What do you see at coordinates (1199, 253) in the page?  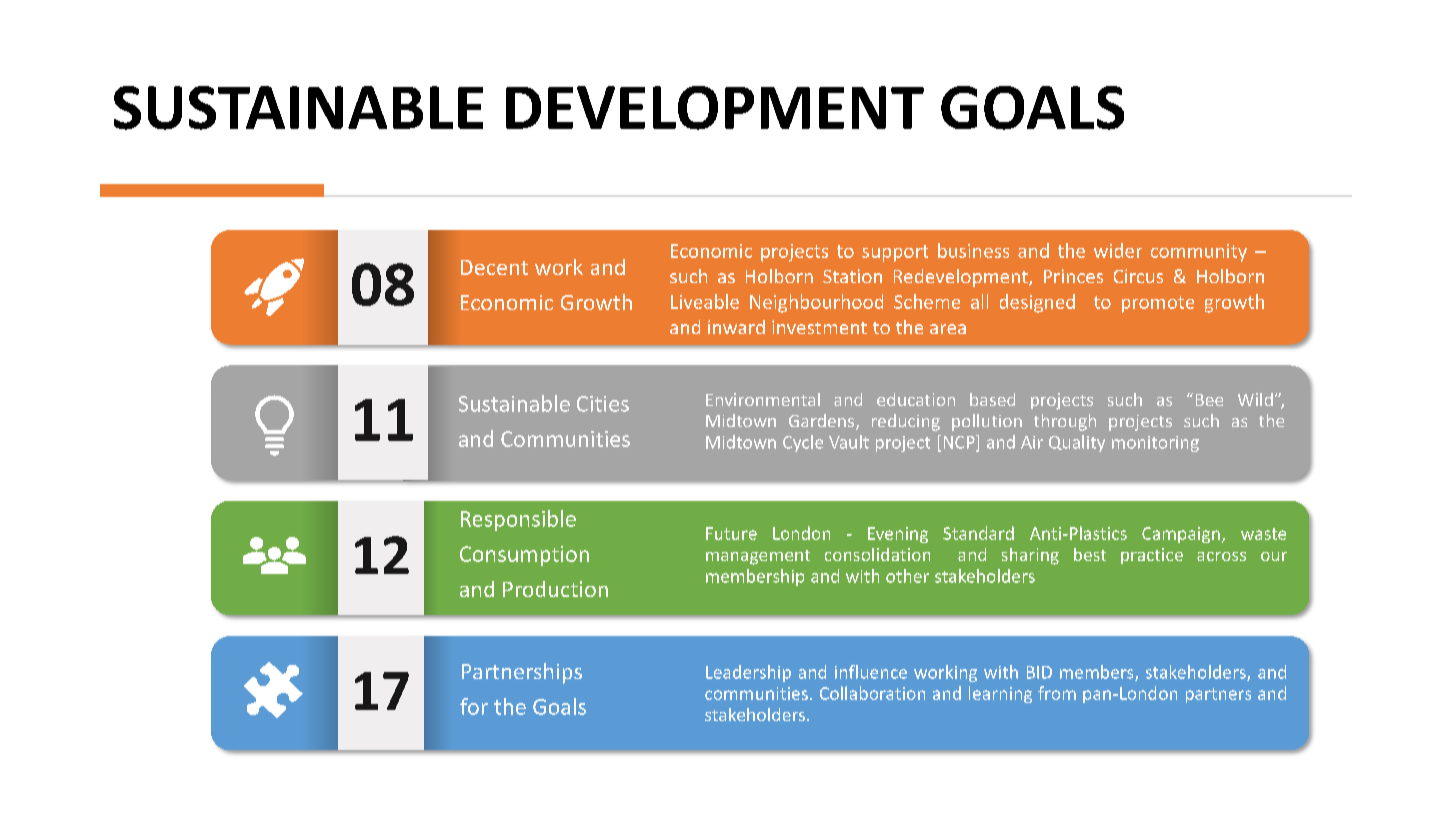 I see `community` at bounding box center [1199, 253].
